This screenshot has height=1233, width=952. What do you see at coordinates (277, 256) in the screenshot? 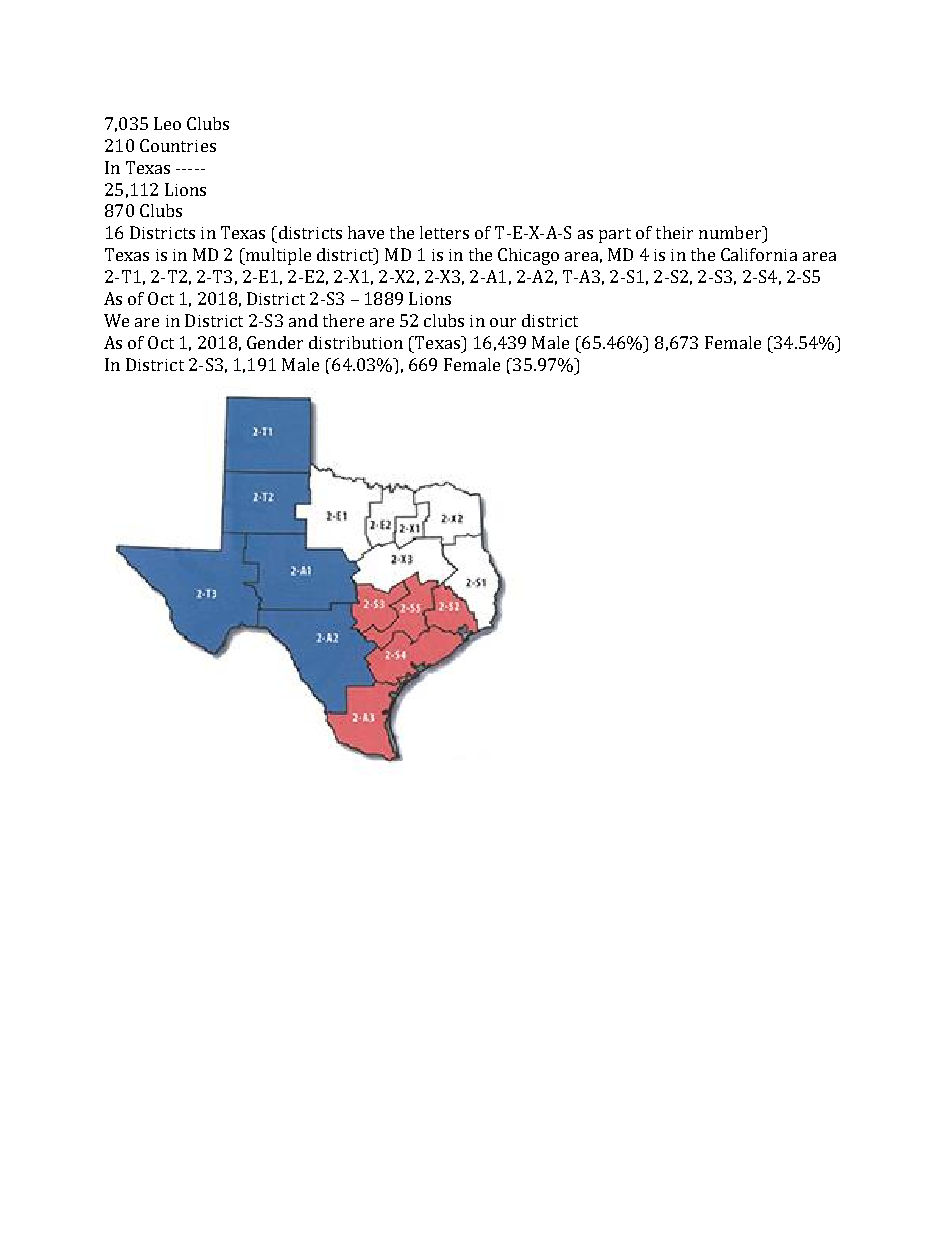
I see `multiple` at bounding box center [277, 256].
